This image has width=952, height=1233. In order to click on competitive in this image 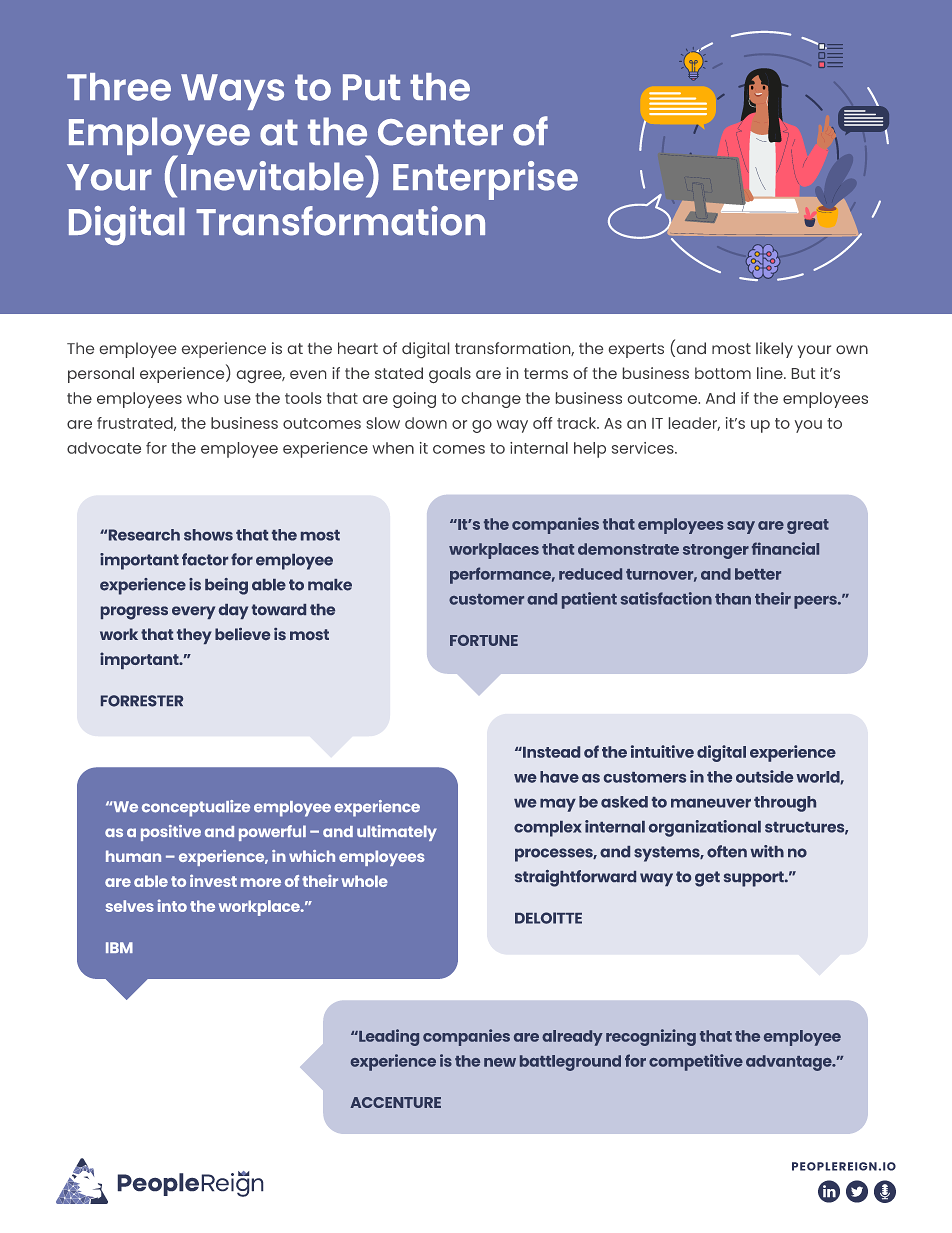, I will do `click(696, 1062)`.
